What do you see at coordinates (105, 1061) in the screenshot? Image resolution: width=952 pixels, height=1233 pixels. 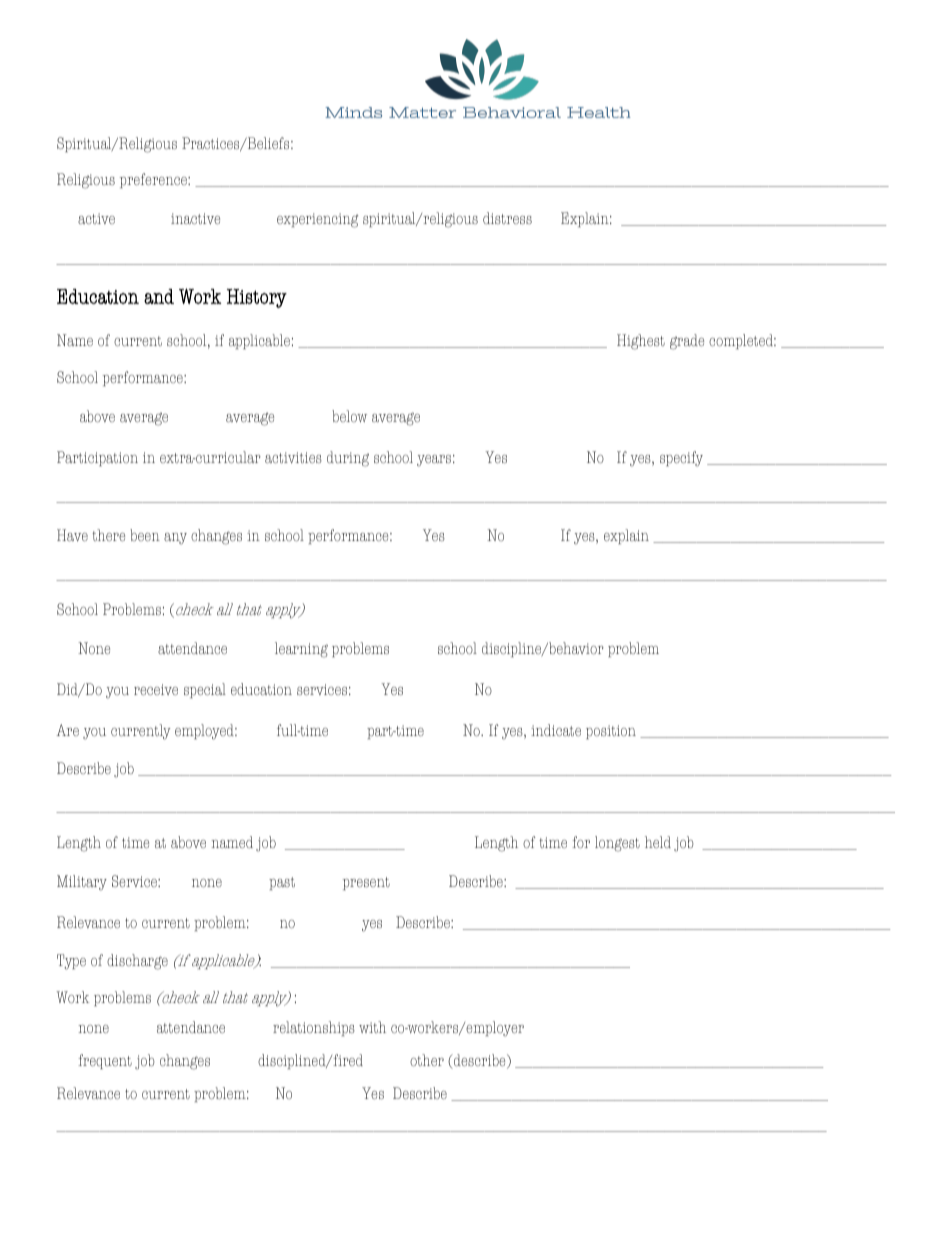 I see `frequent` at bounding box center [105, 1061].
